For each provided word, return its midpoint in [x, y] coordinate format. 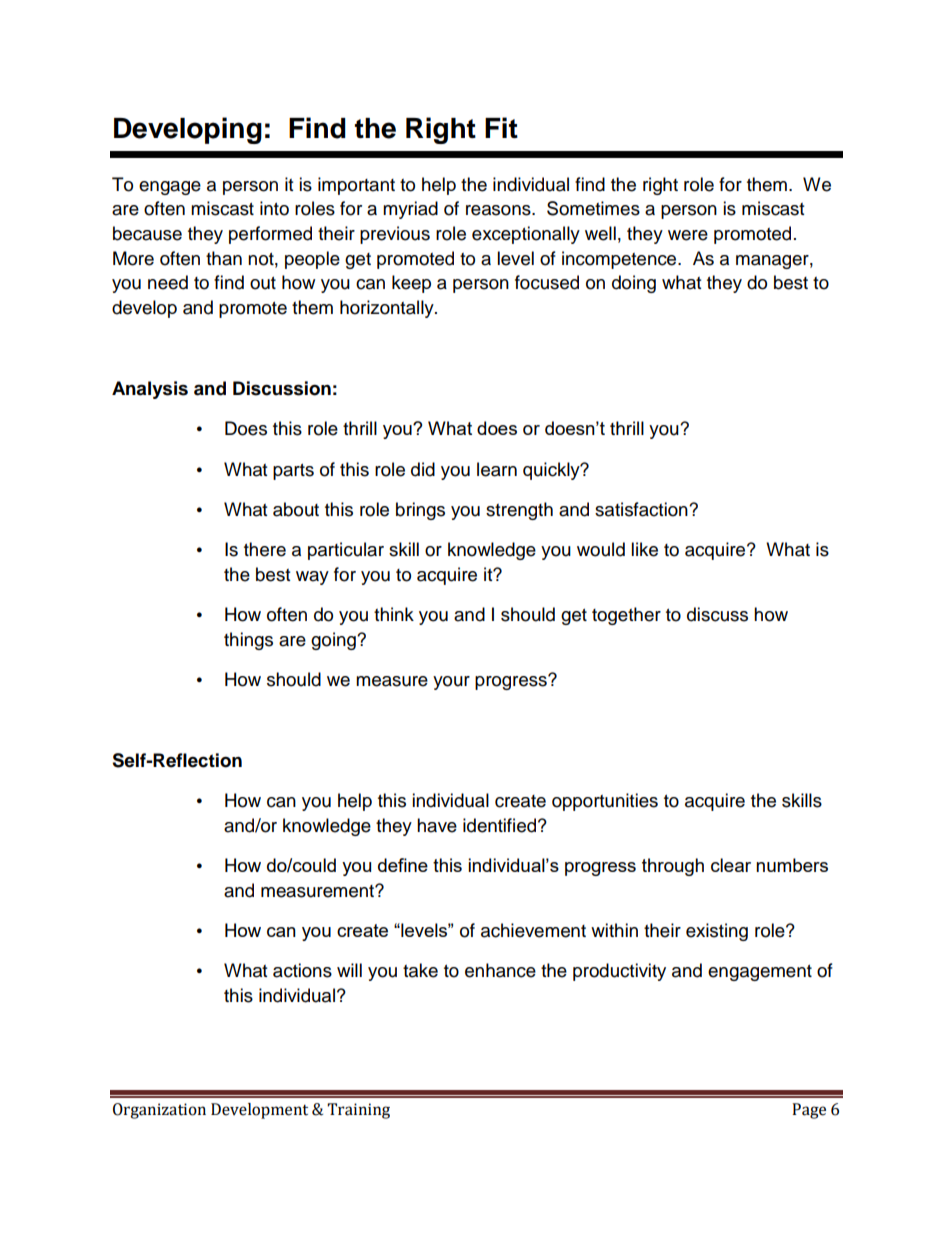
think [394, 614]
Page [809, 1111]
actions [302, 970]
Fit [501, 127]
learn [497, 469]
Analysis [150, 390]
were [688, 235]
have [437, 825]
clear [731, 865]
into [274, 208]
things [248, 641]
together [626, 616]
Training [358, 1111]
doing [634, 284]
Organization [159, 1111]
